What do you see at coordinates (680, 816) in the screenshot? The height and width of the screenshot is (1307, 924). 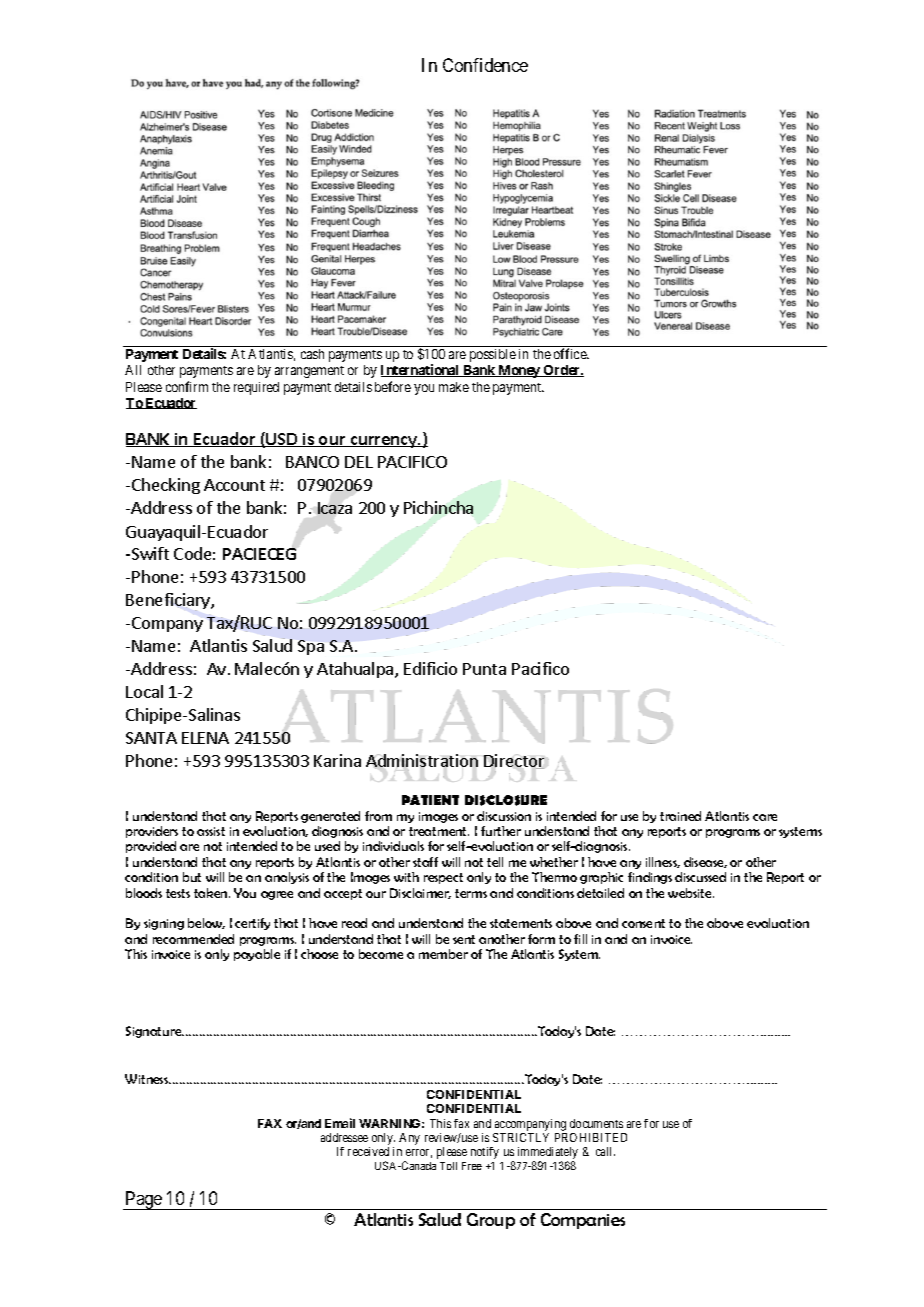 I see `trained` at bounding box center [680, 816].
